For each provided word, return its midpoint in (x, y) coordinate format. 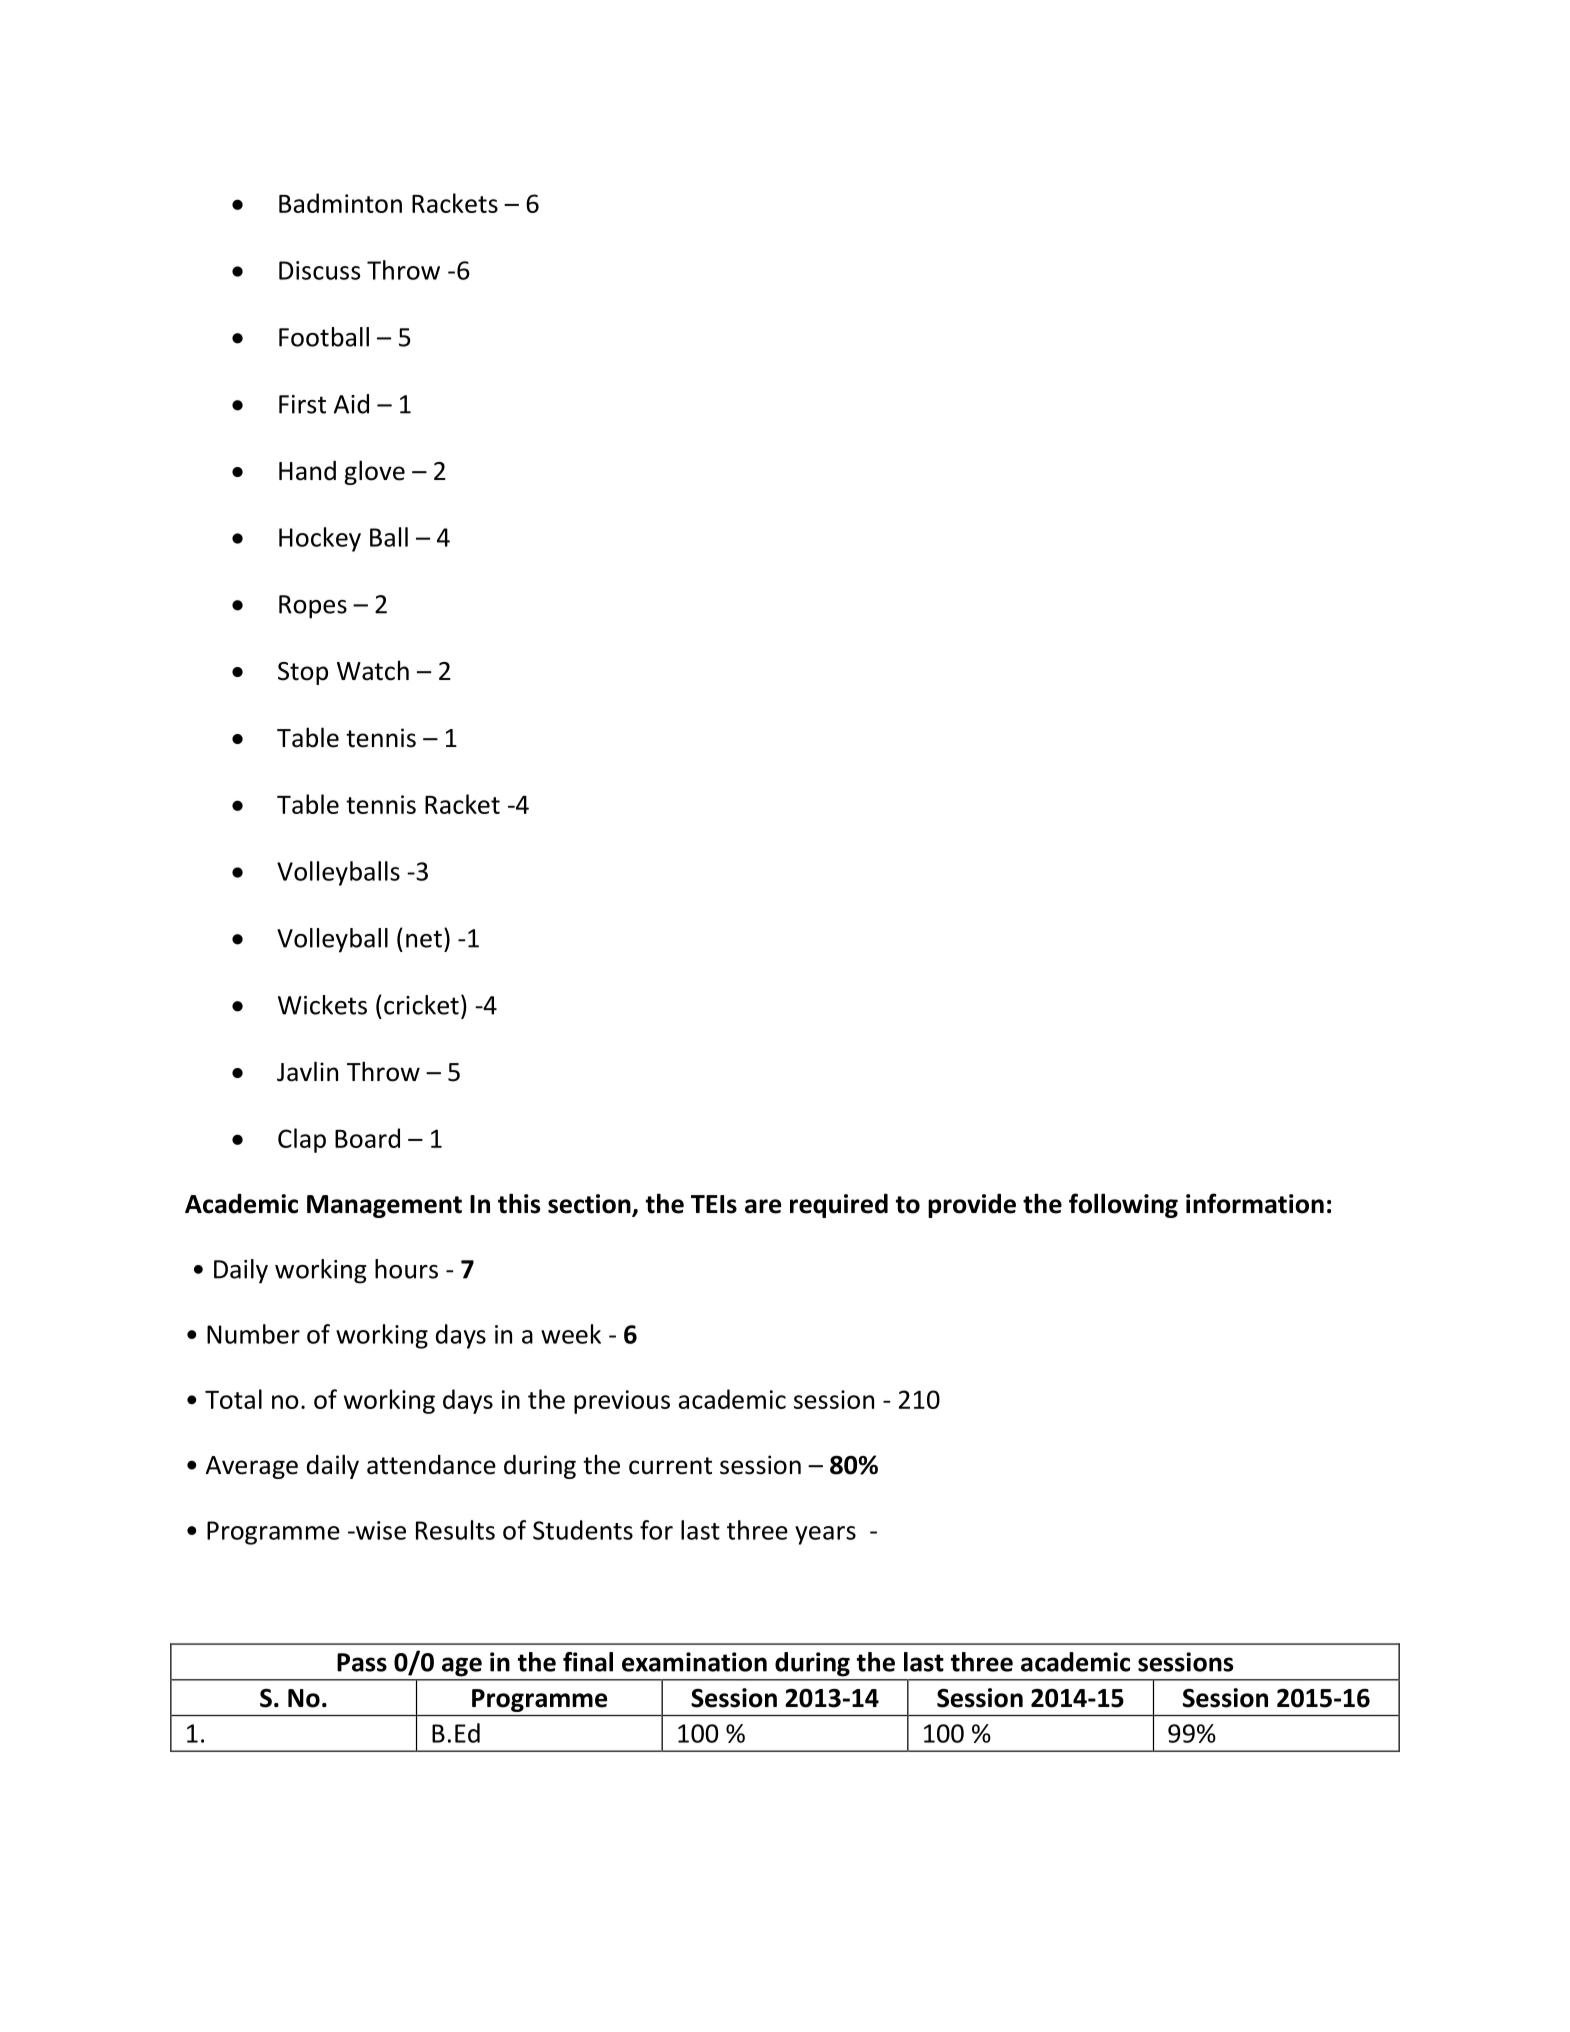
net (424, 939)
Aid (351, 404)
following (1123, 1205)
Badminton (340, 203)
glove (374, 472)
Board (367, 1138)
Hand (307, 470)
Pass (362, 1662)
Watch (373, 670)
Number (253, 1334)
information (1255, 1203)
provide (972, 1205)
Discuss (319, 270)
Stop (303, 673)
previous (622, 1402)
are (763, 1206)
